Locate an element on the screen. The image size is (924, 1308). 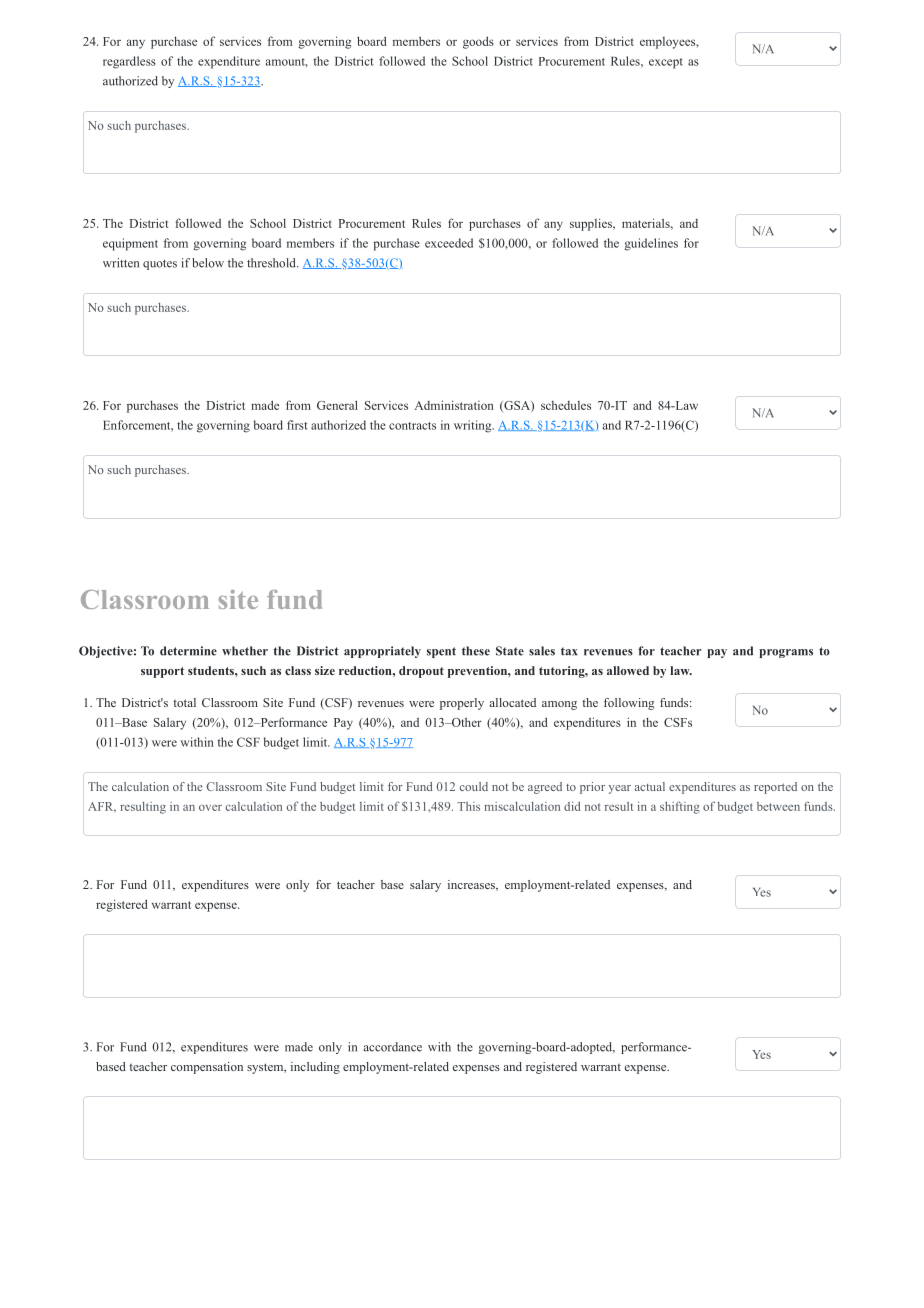
regardless is located at coordinates (129, 62).
